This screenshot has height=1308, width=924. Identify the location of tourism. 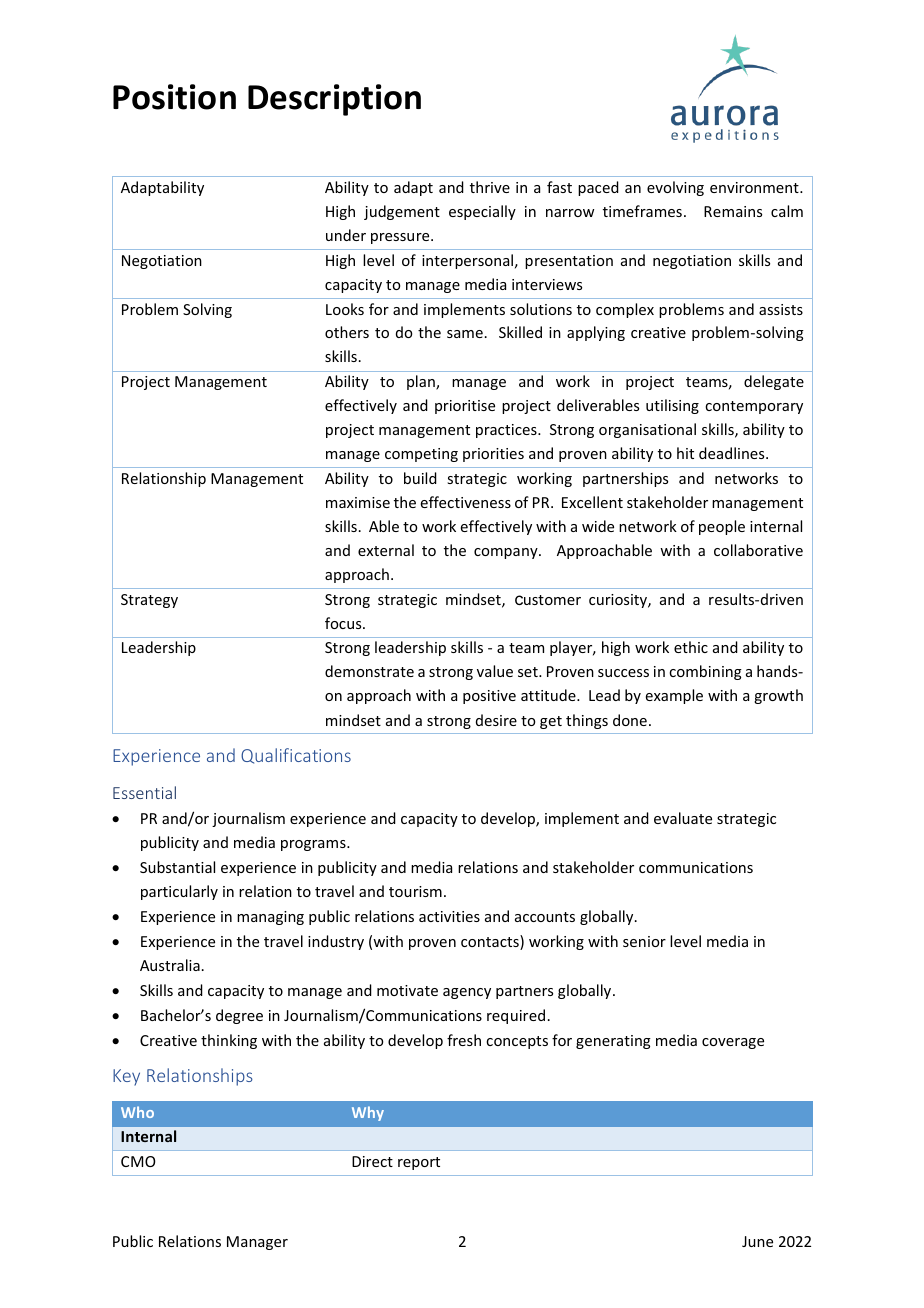
(415, 891).
